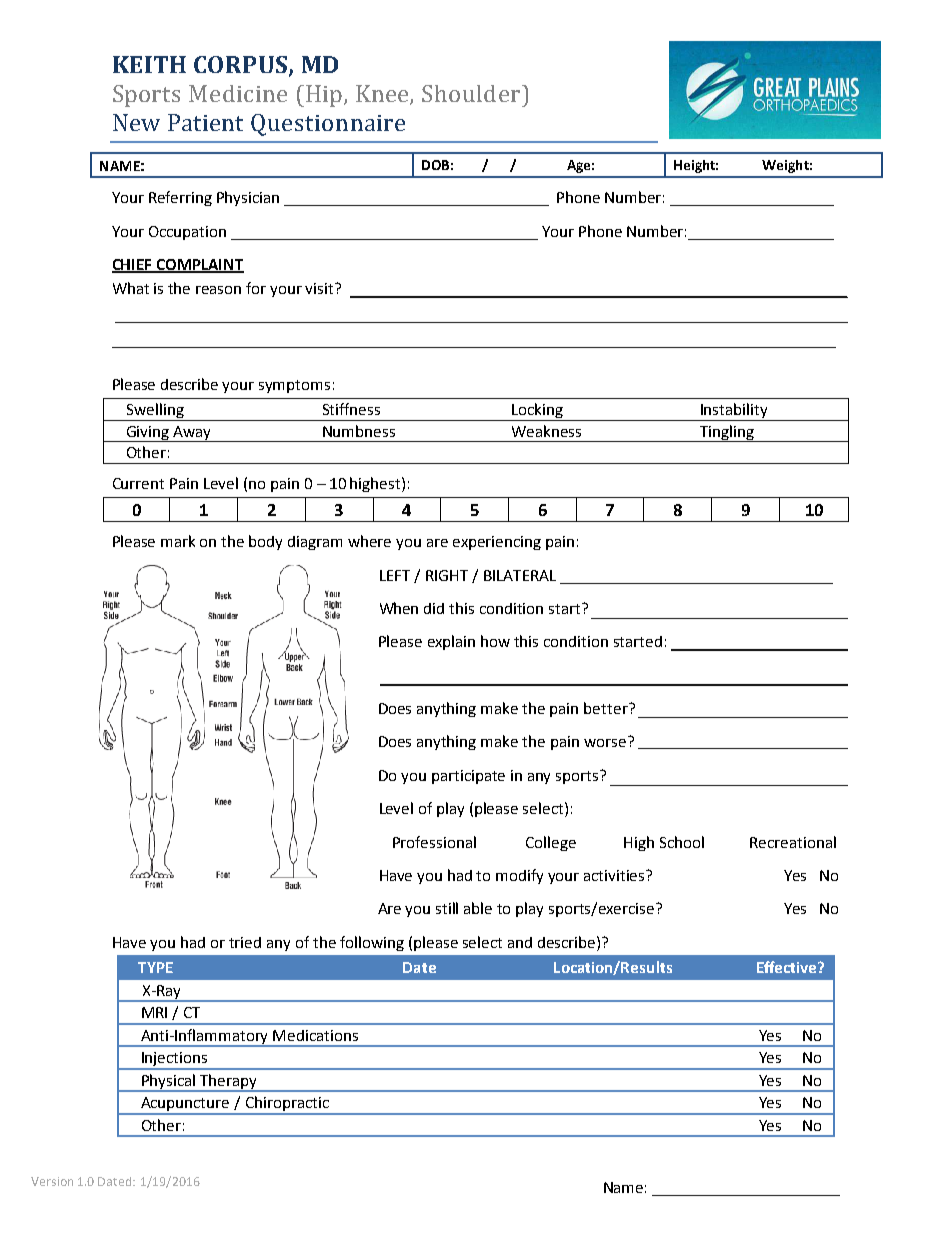 The image size is (952, 1233). I want to click on KEITH, so click(149, 64).
